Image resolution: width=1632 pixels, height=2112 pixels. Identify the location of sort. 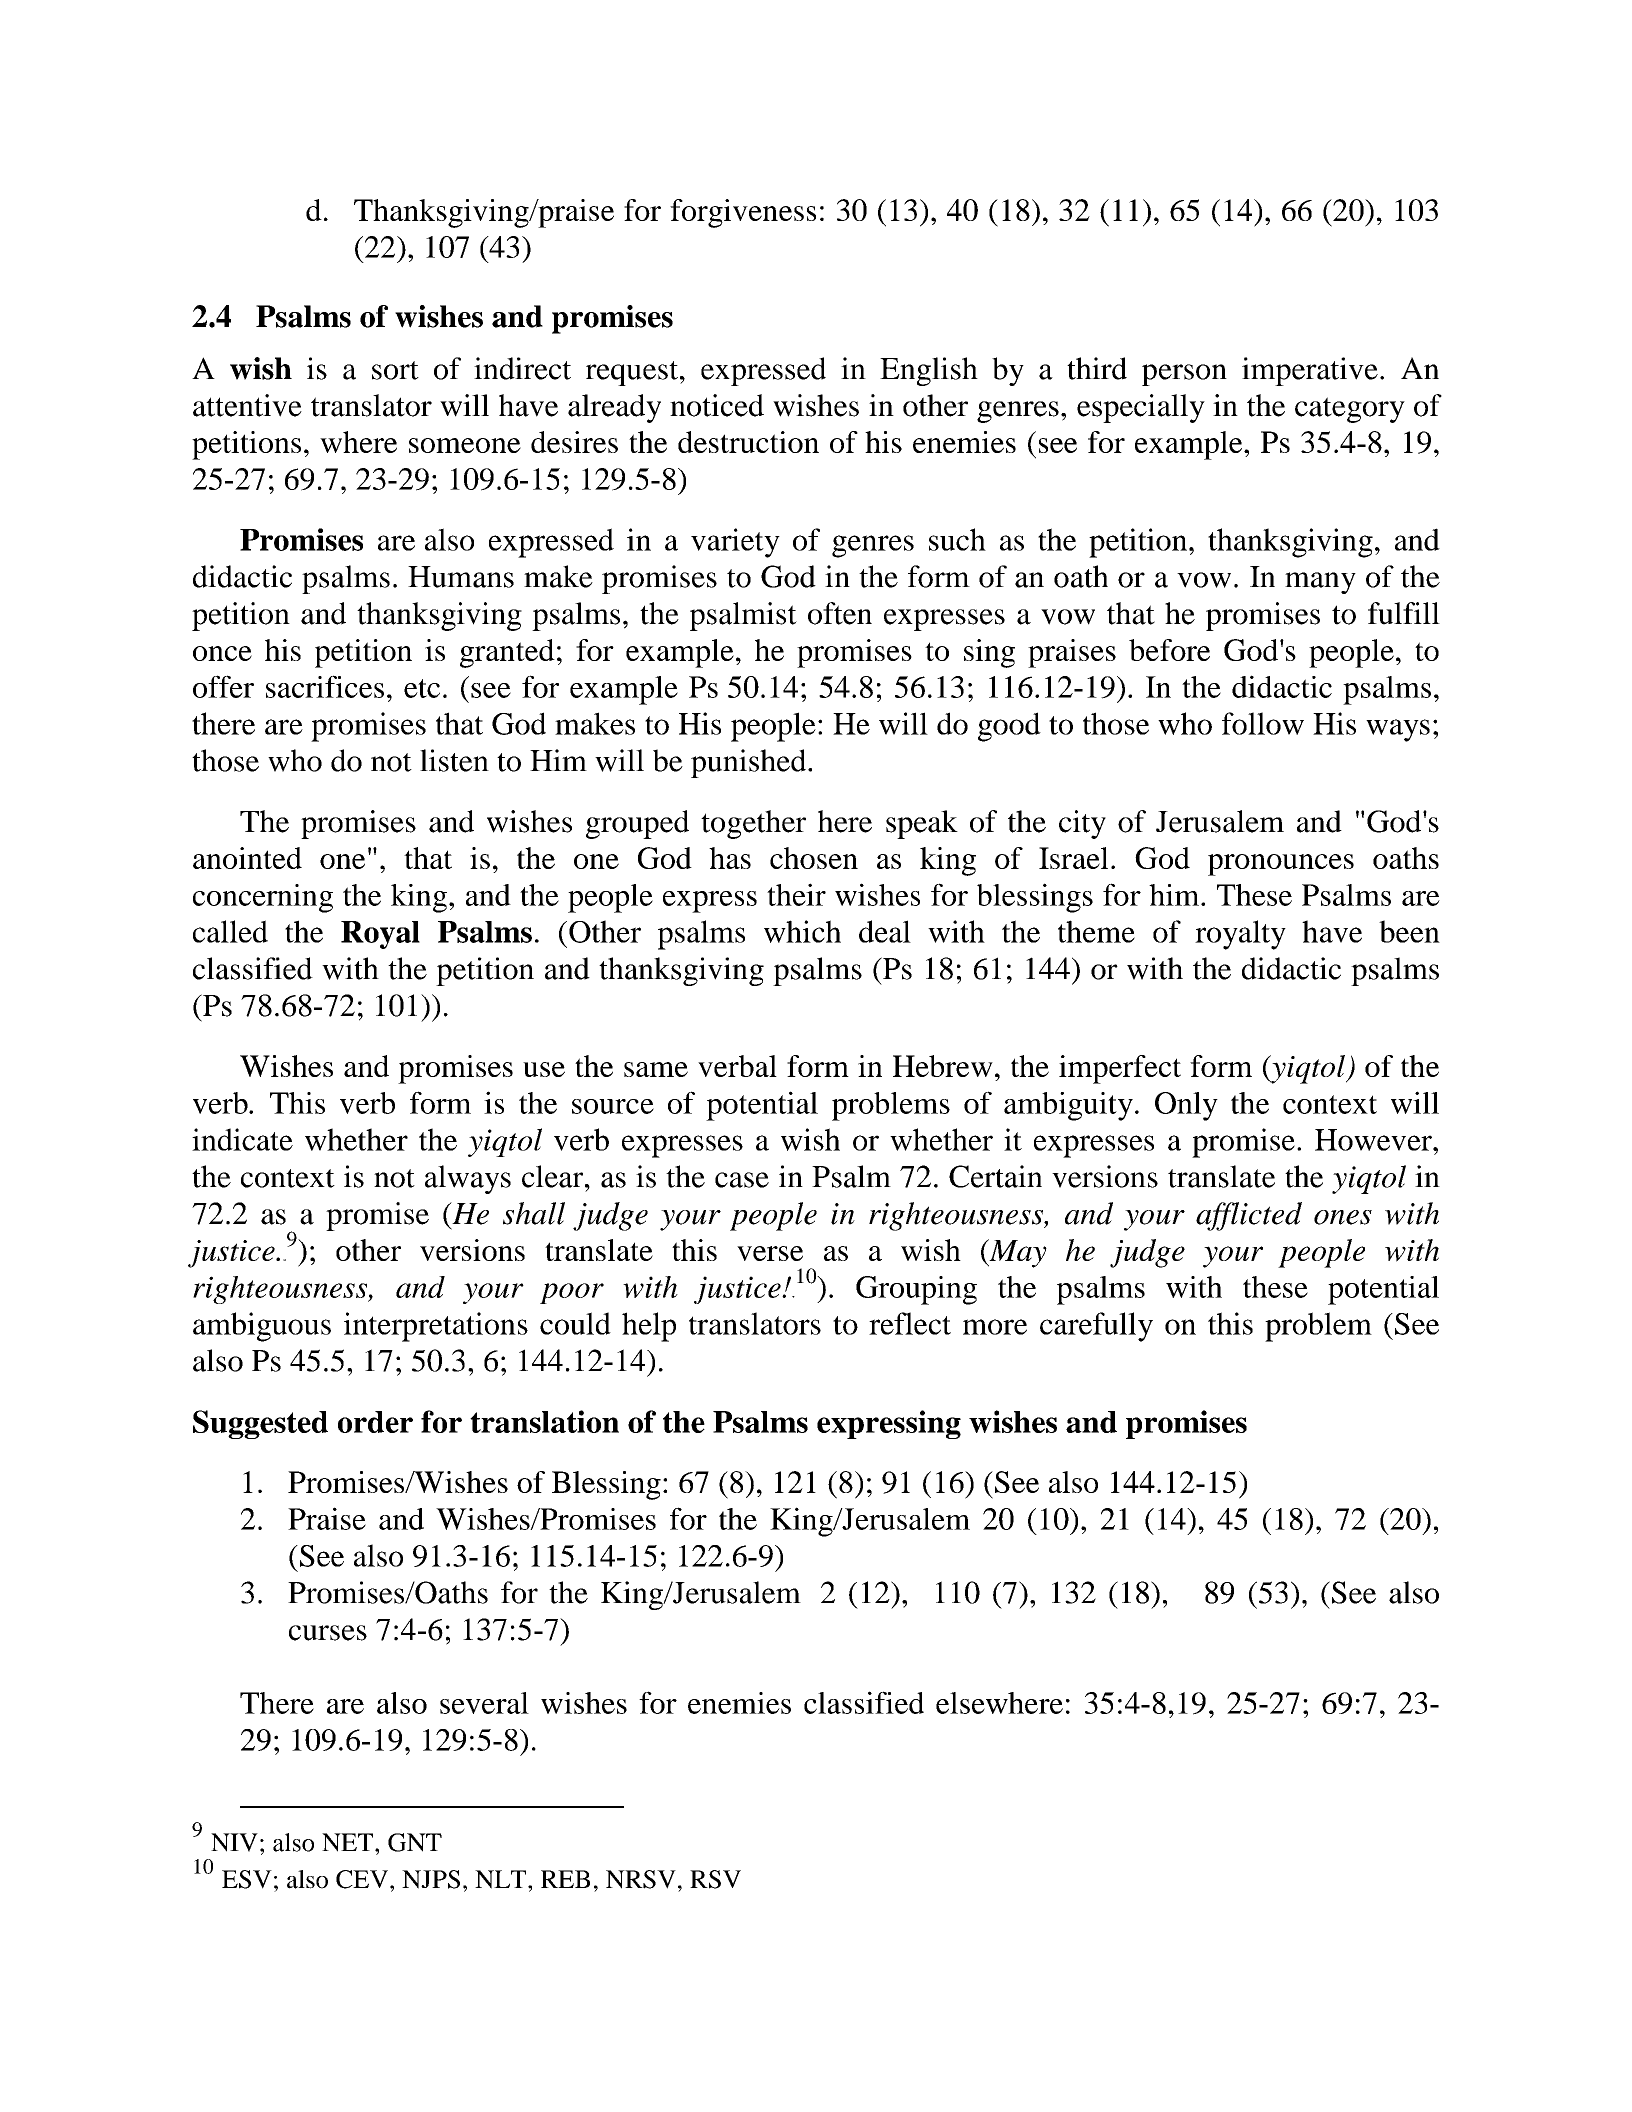
(395, 370).
